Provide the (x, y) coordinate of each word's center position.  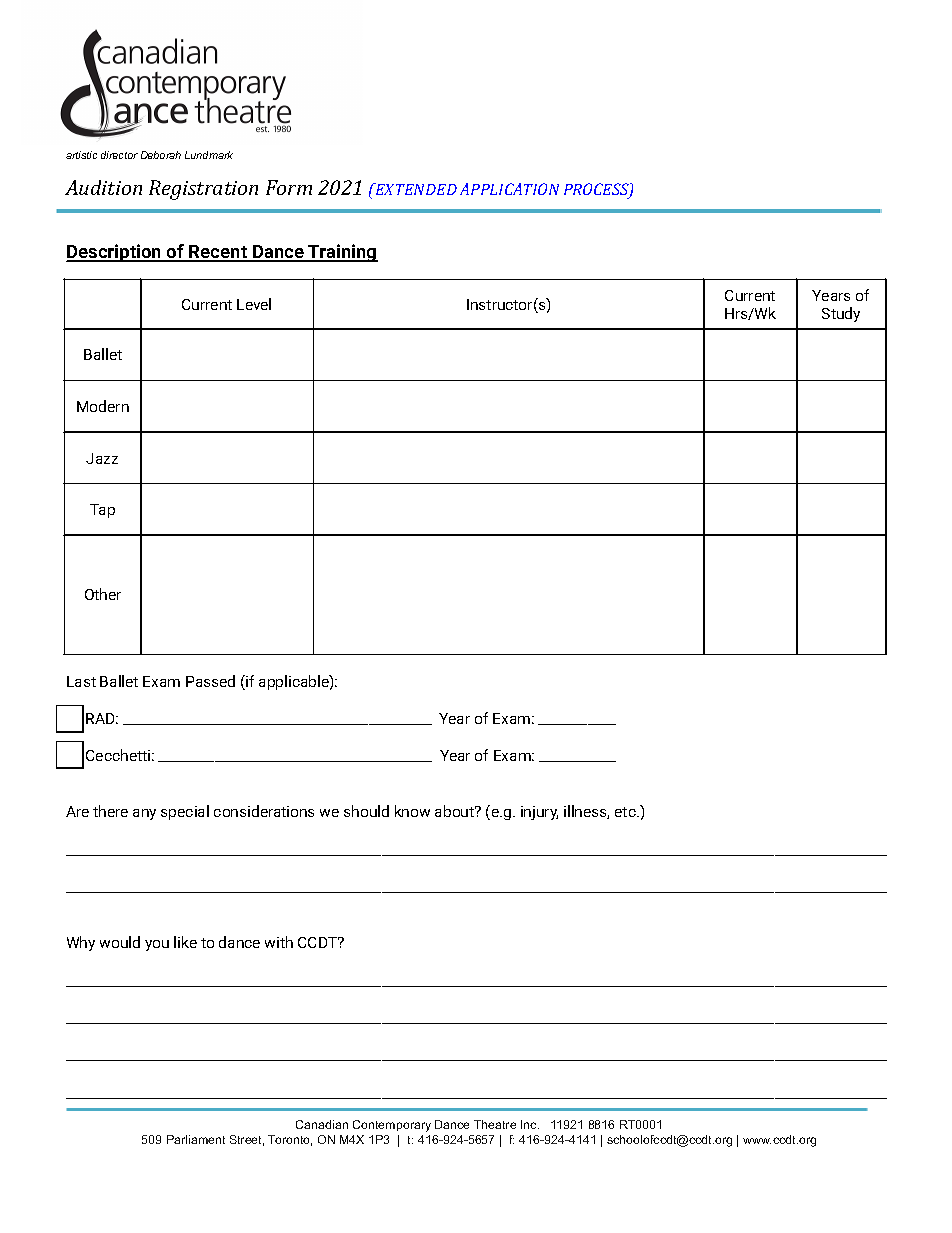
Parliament (196, 1139)
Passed (210, 681)
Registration (203, 190)
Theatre (495, 1124)
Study (841, 314)
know (412, 811)
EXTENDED (415, 189)
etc (625, 812)
